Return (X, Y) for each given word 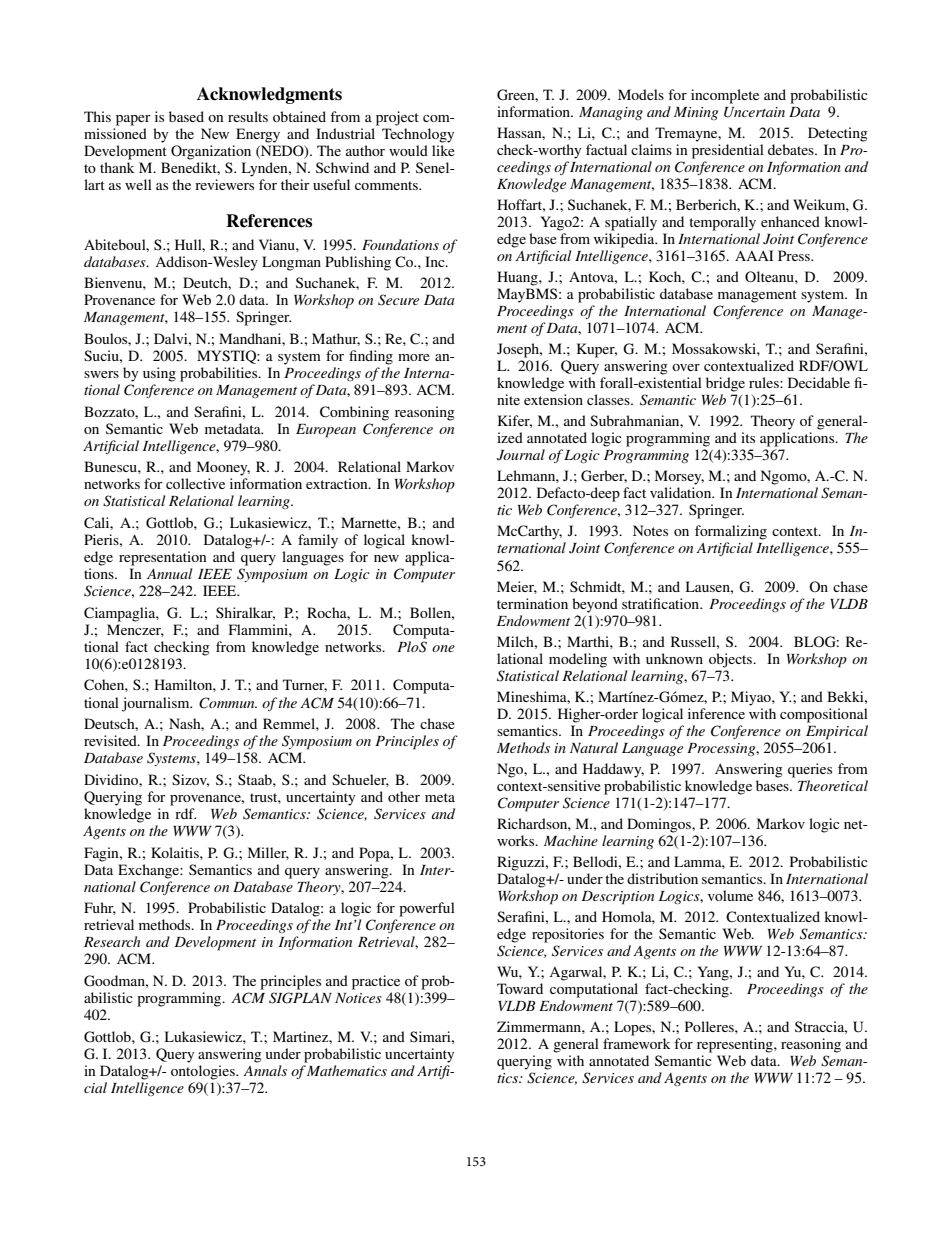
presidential (728, 151)
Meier (517, 587)
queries (810, 770)
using (159, 374)
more (414, 357)
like (443, 150)
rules (765, 382)
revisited (111, 740)
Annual (170, 573)
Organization (211, 152)
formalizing (731, 532)
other (404, 796)
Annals (265, 1070)
